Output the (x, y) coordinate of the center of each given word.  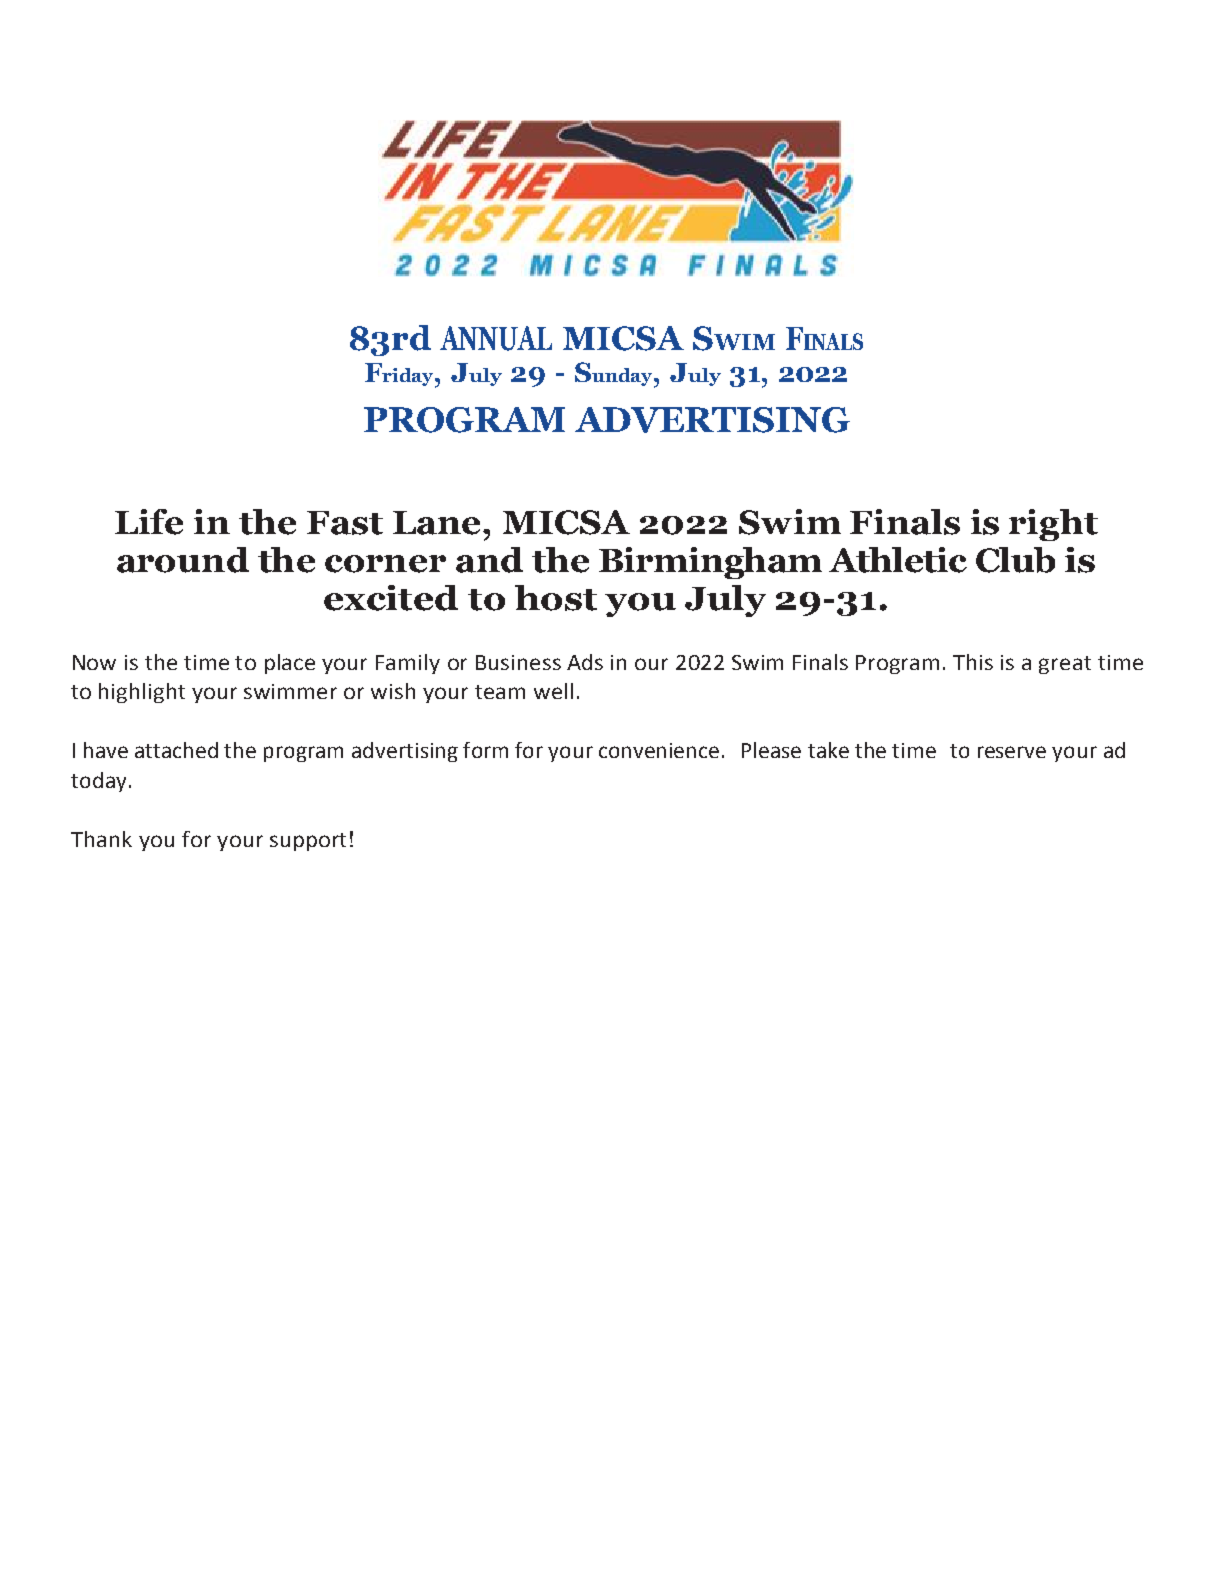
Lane (438, 523)
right (1053, 525)
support (308, 842)
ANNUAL (496, 338)
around (183, 560)
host (556, 598)
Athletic (898, 560)
